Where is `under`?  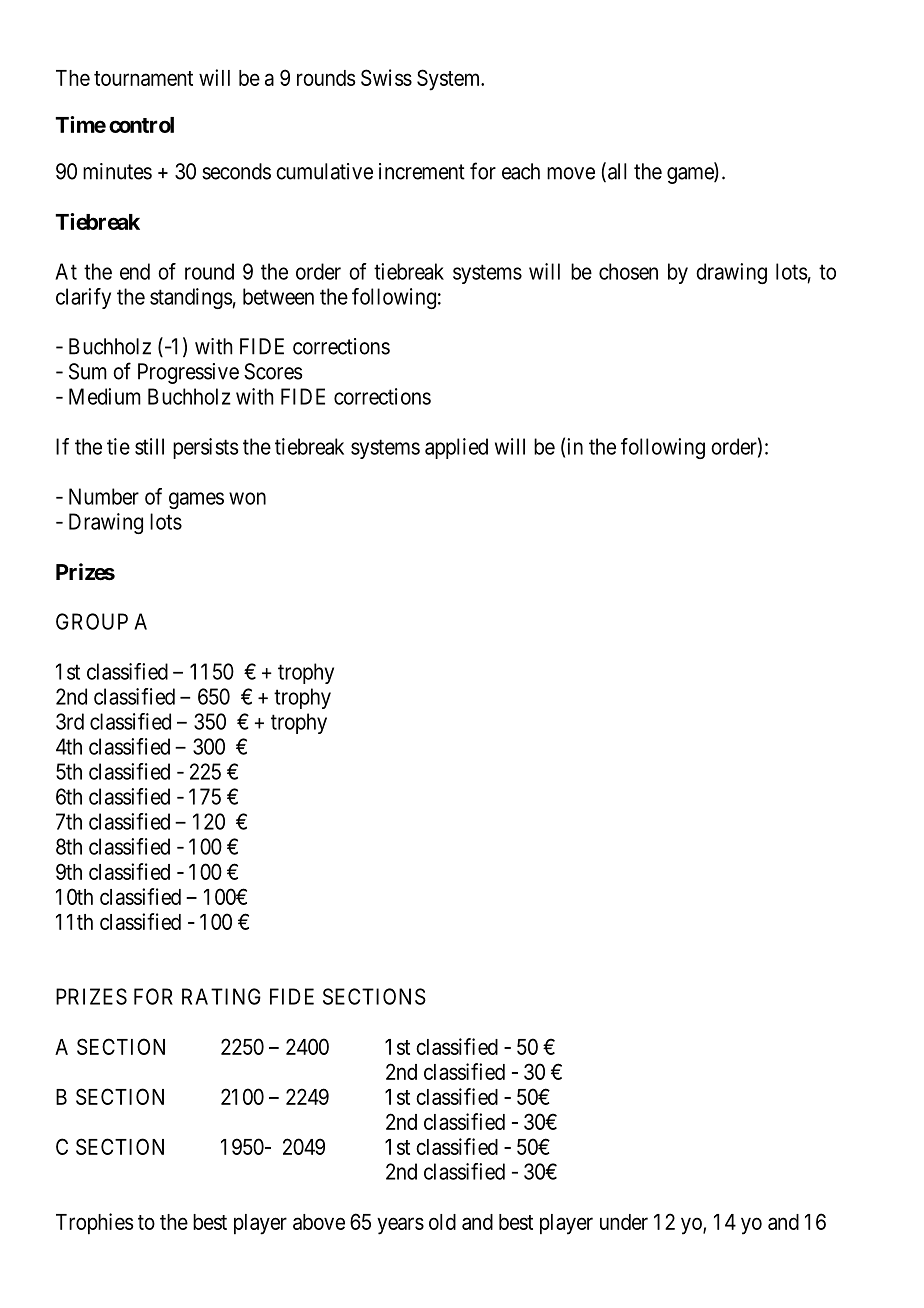
under is located at coordinates (624, 1222).
